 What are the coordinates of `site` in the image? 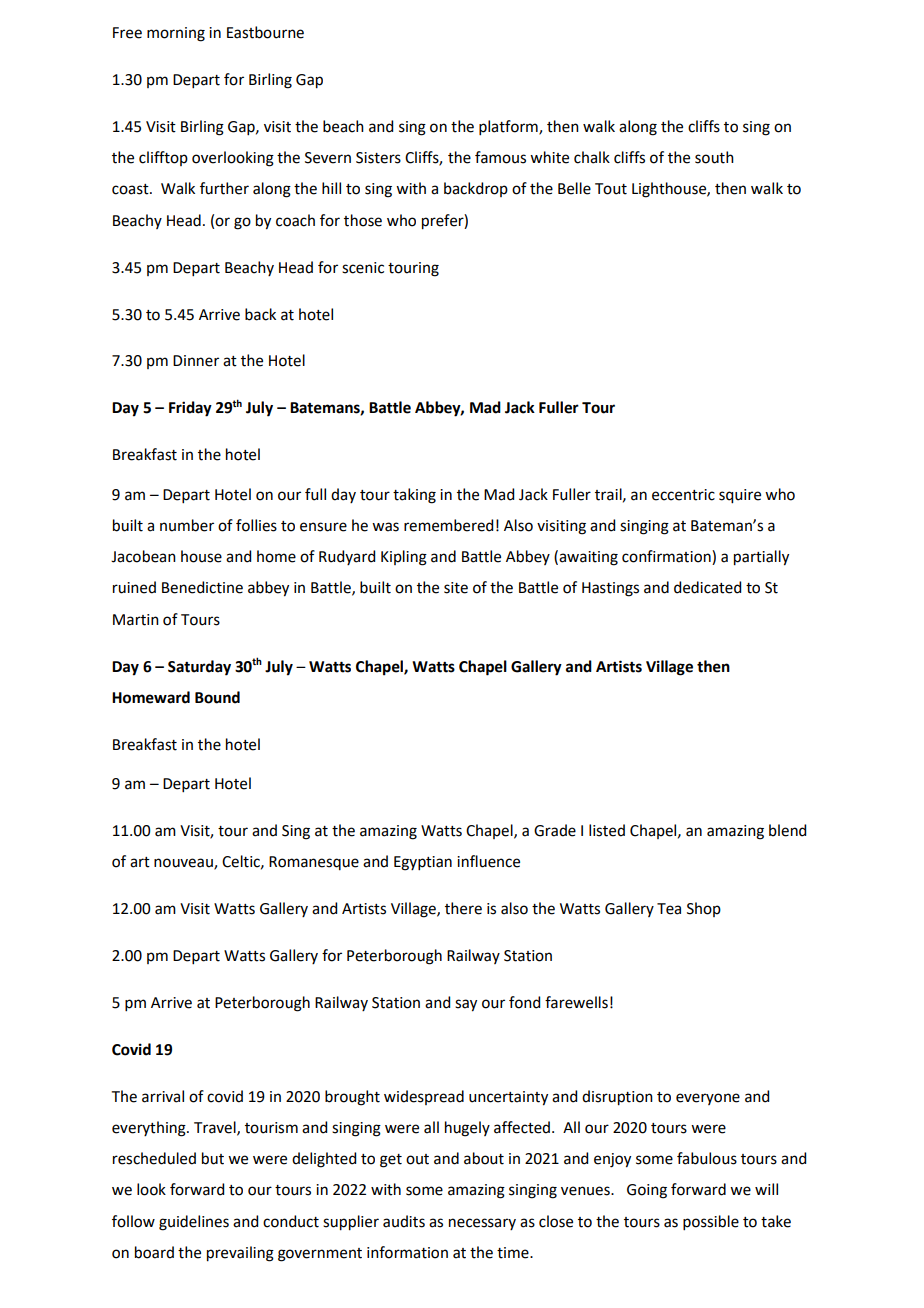 It's located at (456, 588).
